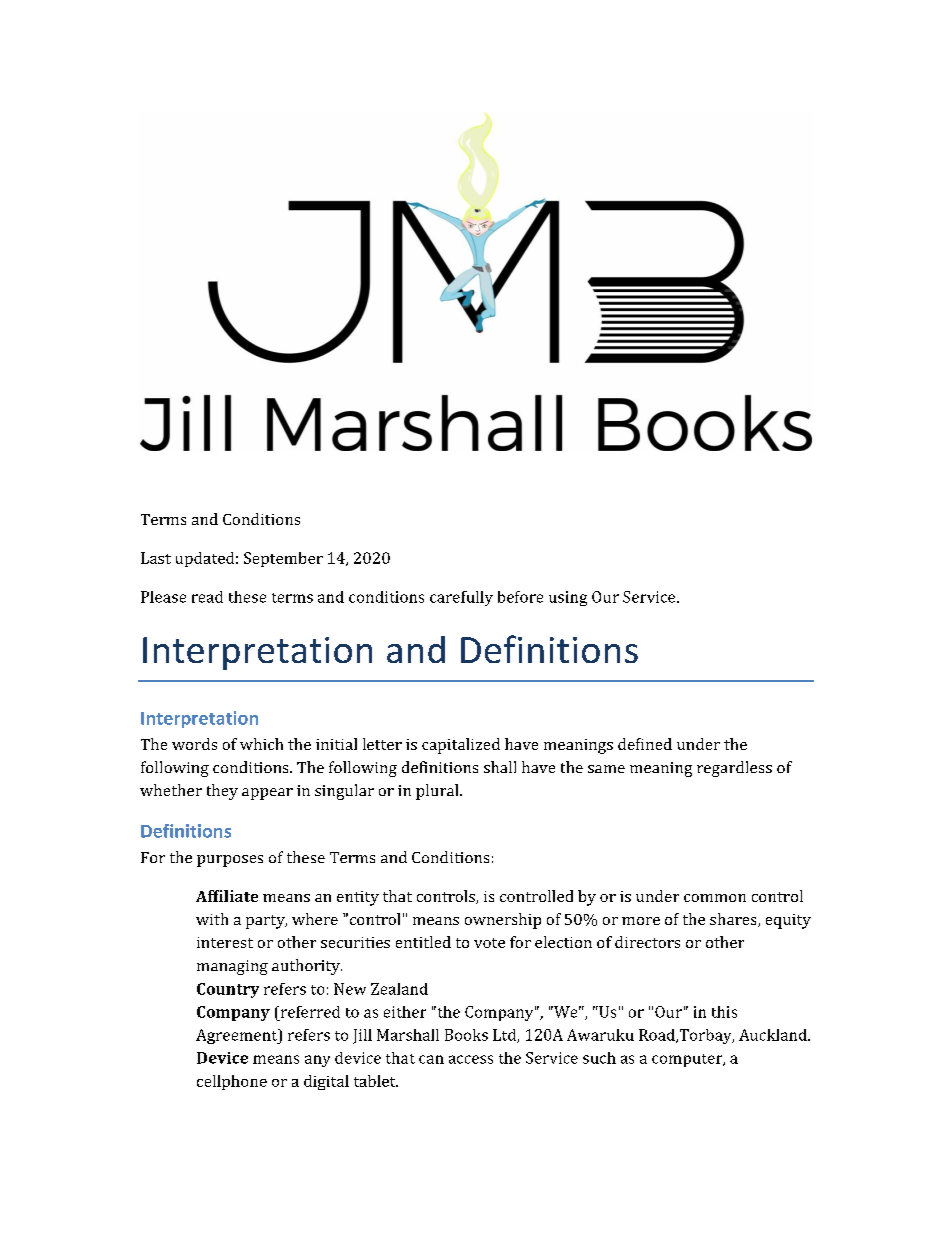  Describe the element at coordinates (774, 1035) in the screenshot. I see `Auckland` at that location.
